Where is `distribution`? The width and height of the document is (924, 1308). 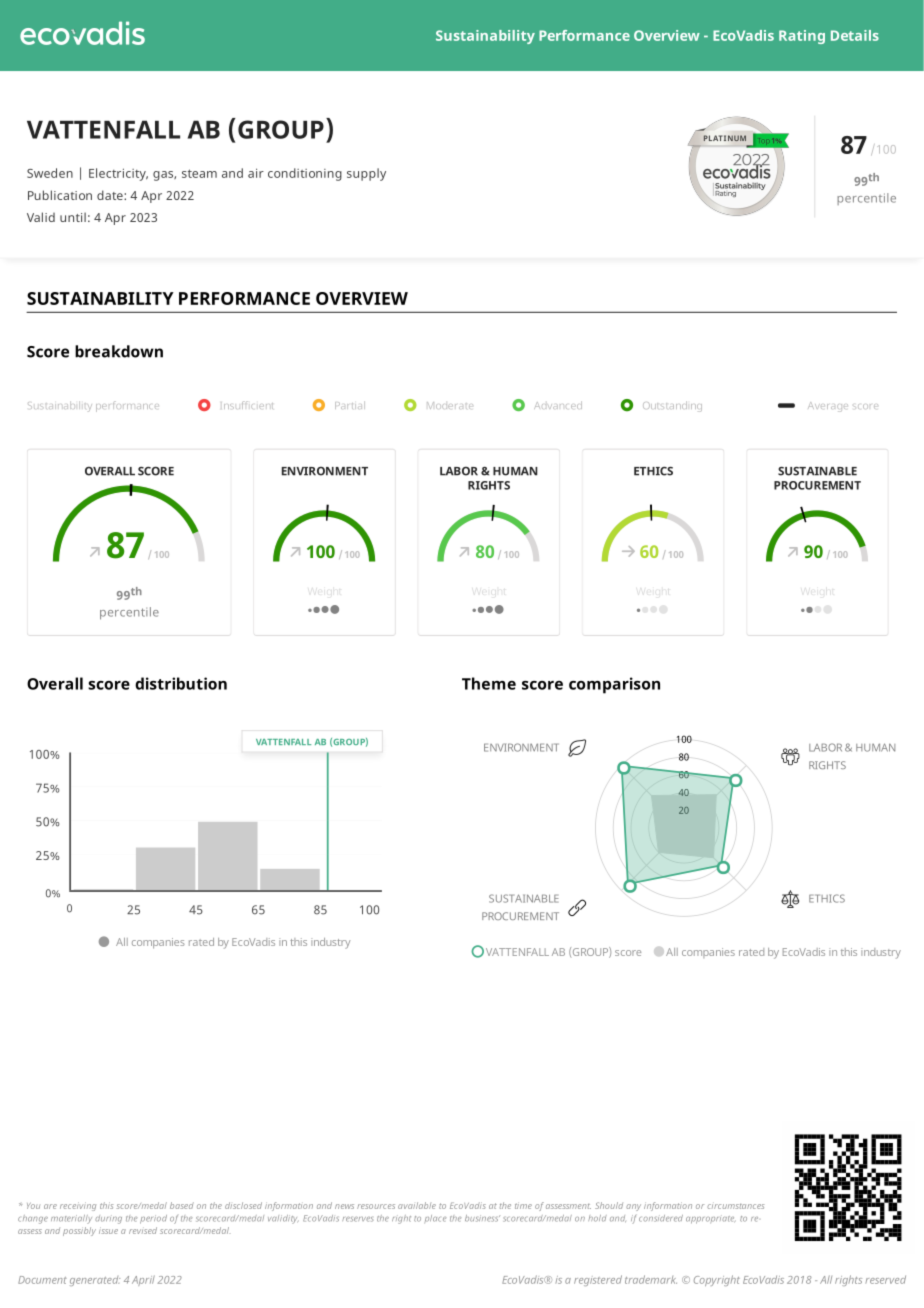
distribution is located at coordinates (181, 683).
